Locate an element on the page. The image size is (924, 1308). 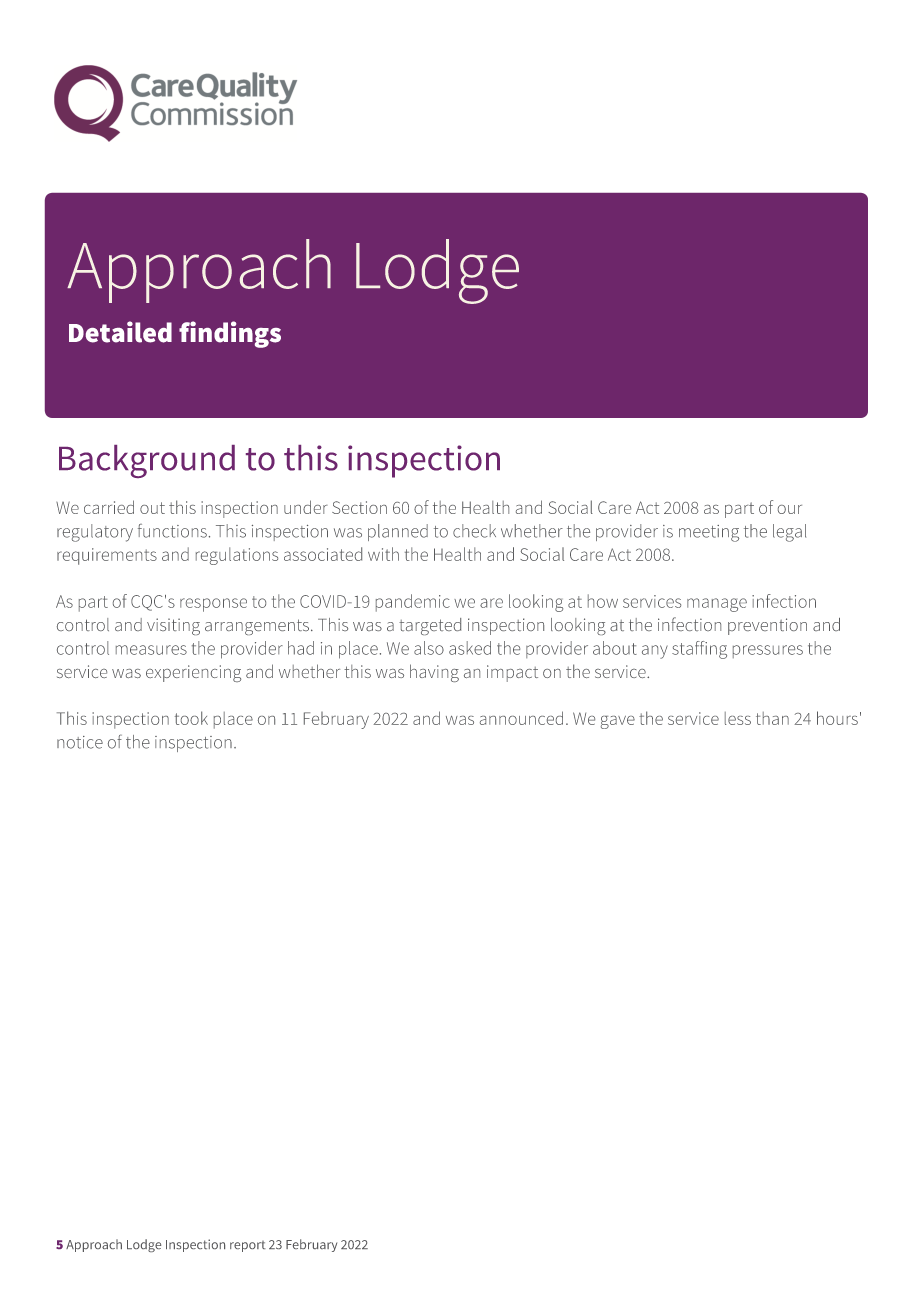
Detailed is located at coordinates (120, 332).
